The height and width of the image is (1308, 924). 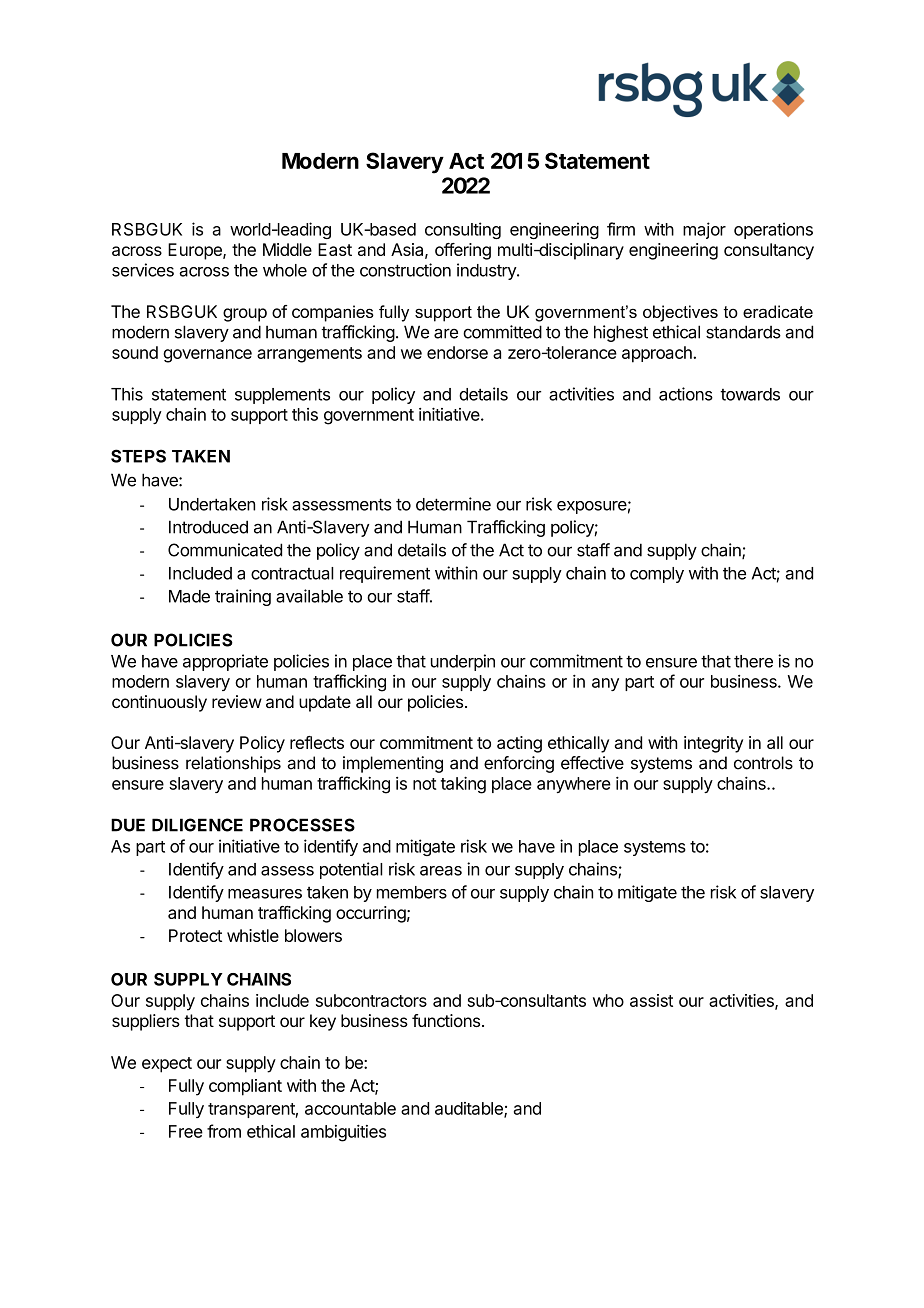 What do you see at coordinates (651, 1000) in the image?
I see `assist` at bounding box center [651, 1000].
